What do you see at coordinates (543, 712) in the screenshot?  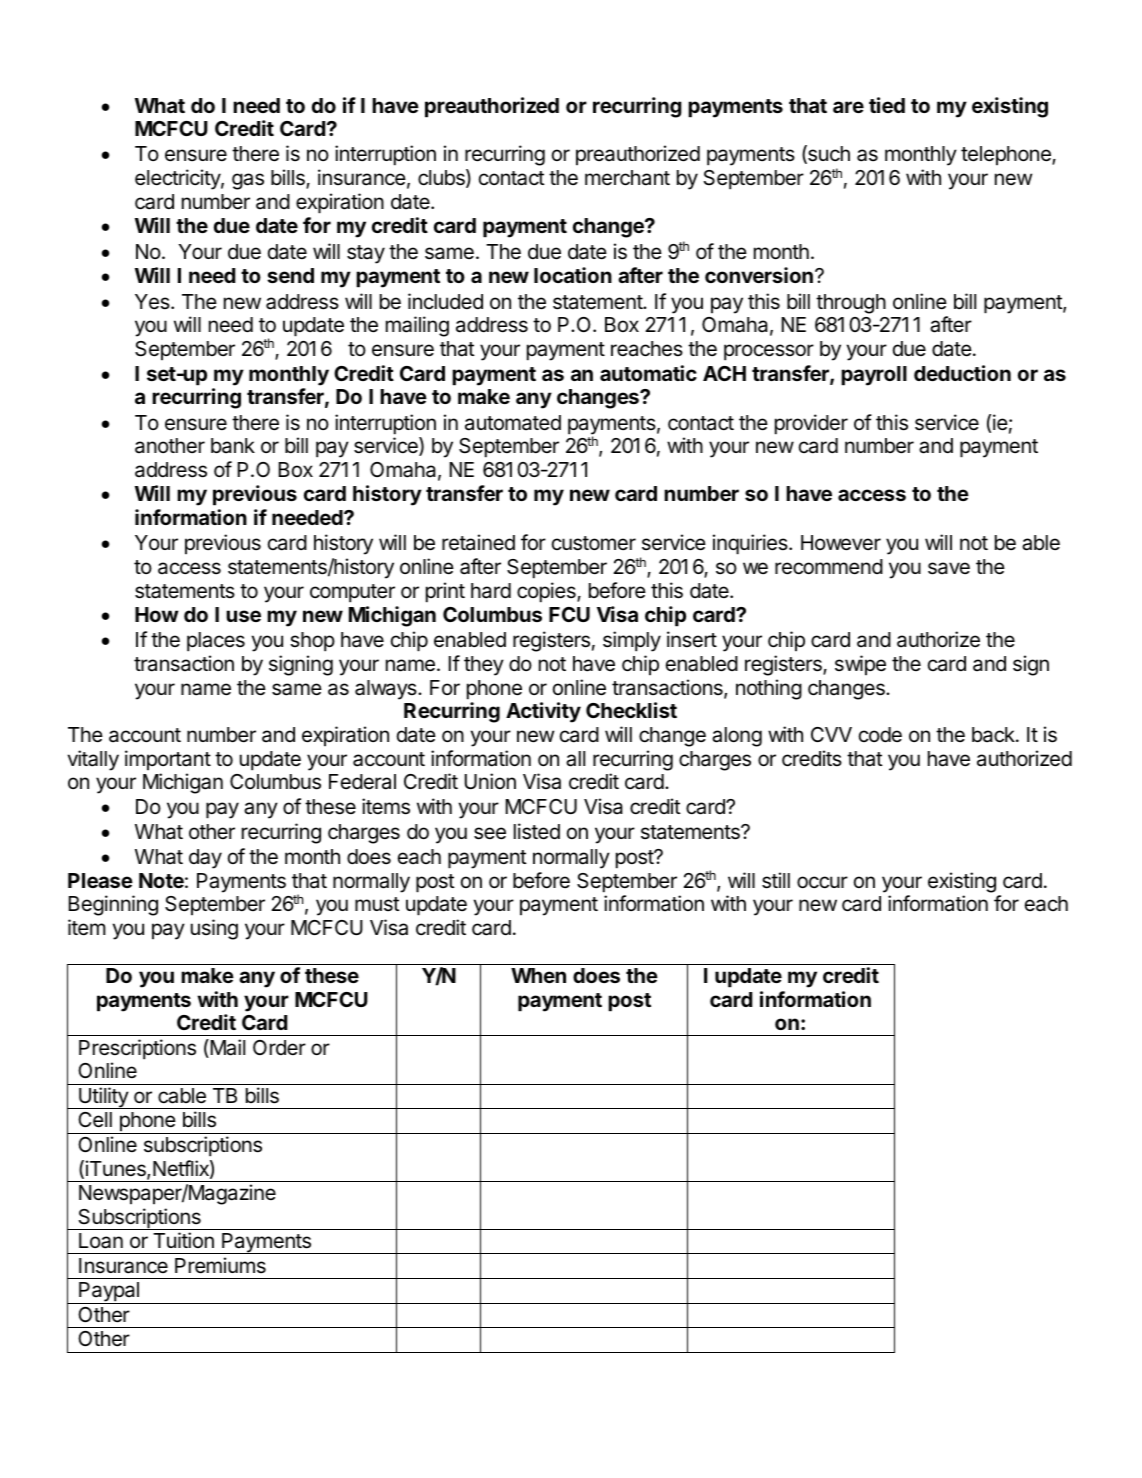 I see `Activity` at bounding box center [543, 712].
